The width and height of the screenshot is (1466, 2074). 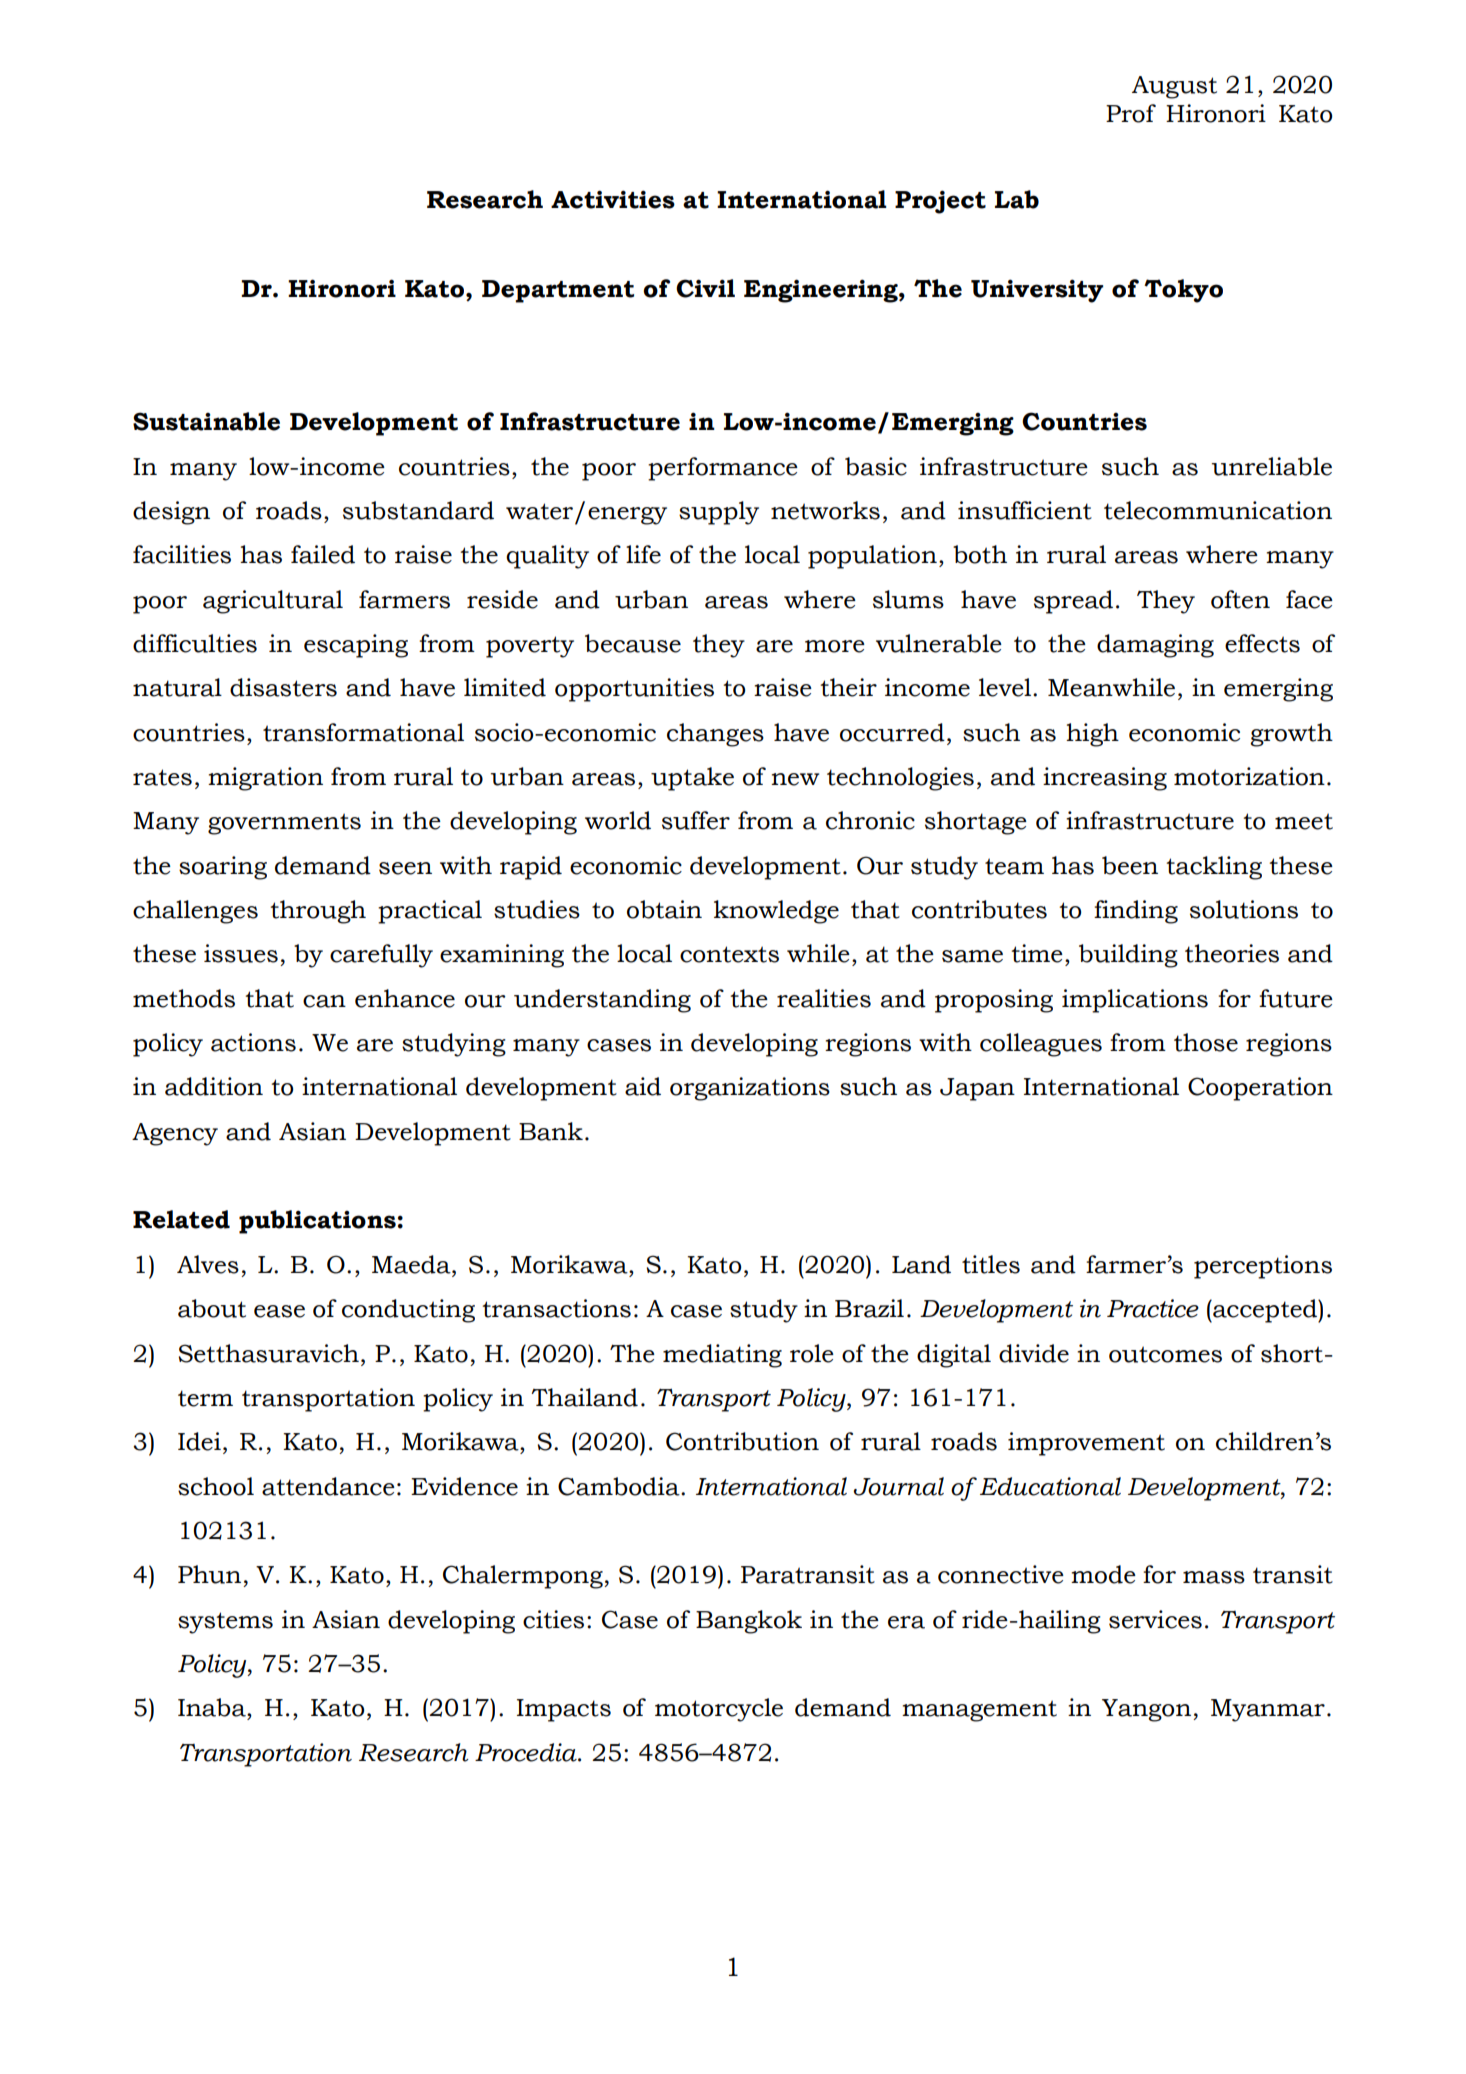 What do you see at coordinates (1148, 1710) in the screenshot?
I see `Yangon` at bounding box center [1148, 1710].
